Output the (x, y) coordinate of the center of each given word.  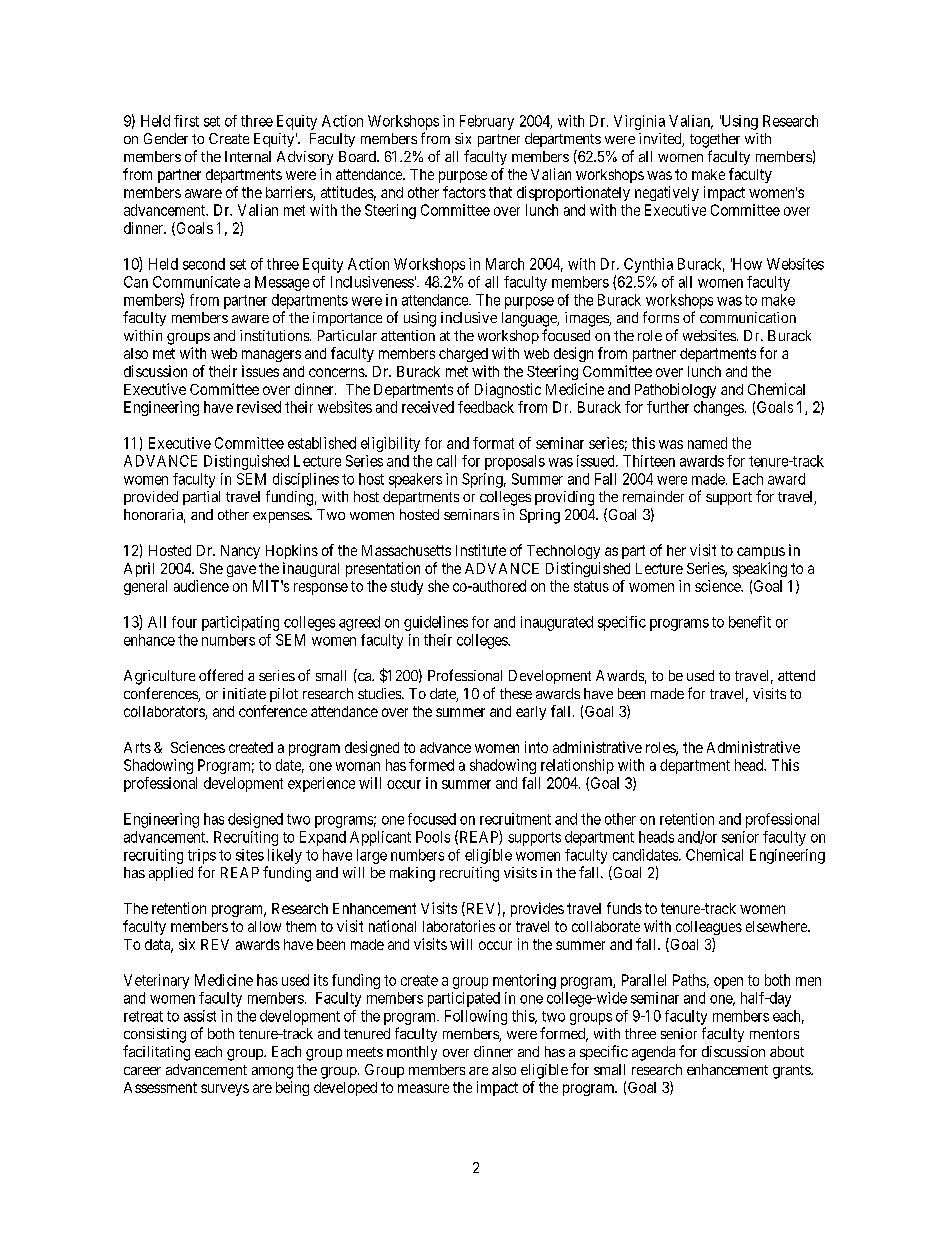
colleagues (709, 928)
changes (719, 408)
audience (201, 586)
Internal (248, 156)
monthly (412, 1053)
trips (202, 856)
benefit (750, 622)
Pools (433, 837)
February (487, 122)
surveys (225, 1090)
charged (463, 355)
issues (260, 371)
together (715, 140)
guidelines (436, 623)
